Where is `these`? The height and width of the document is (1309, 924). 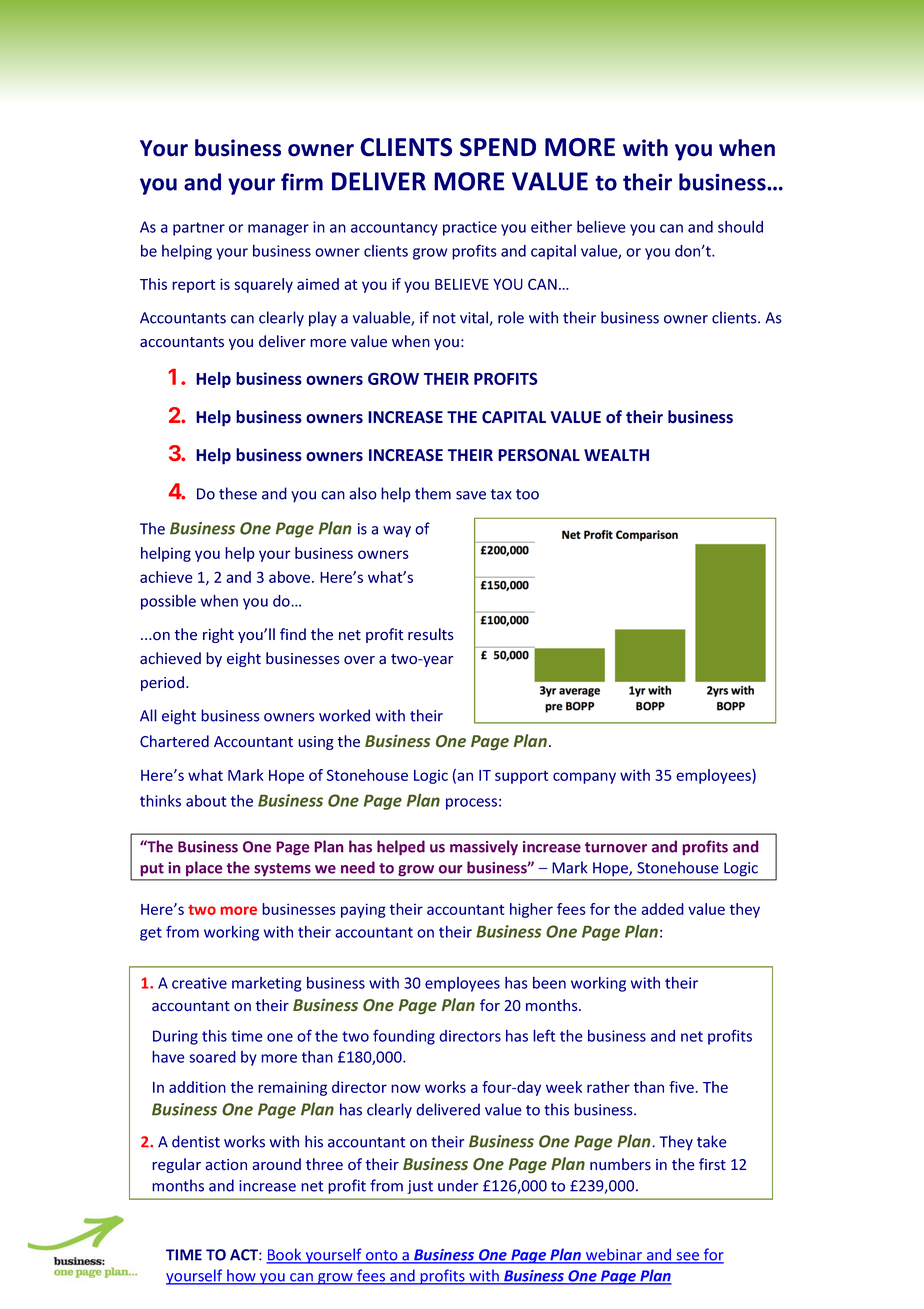
these is located at coordinates (238, 493).
